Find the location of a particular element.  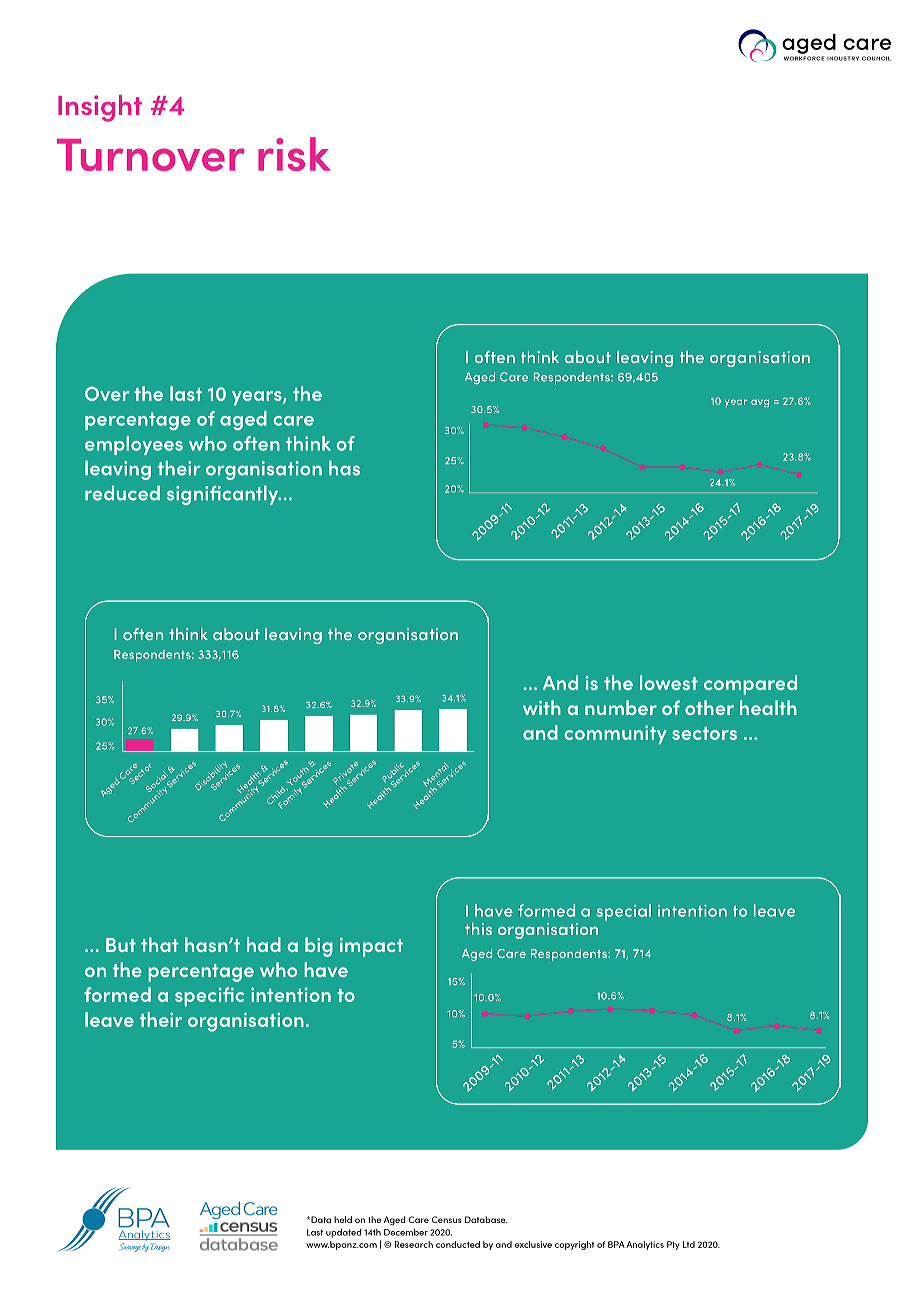

Census is located at coordinates (447, 1219).
